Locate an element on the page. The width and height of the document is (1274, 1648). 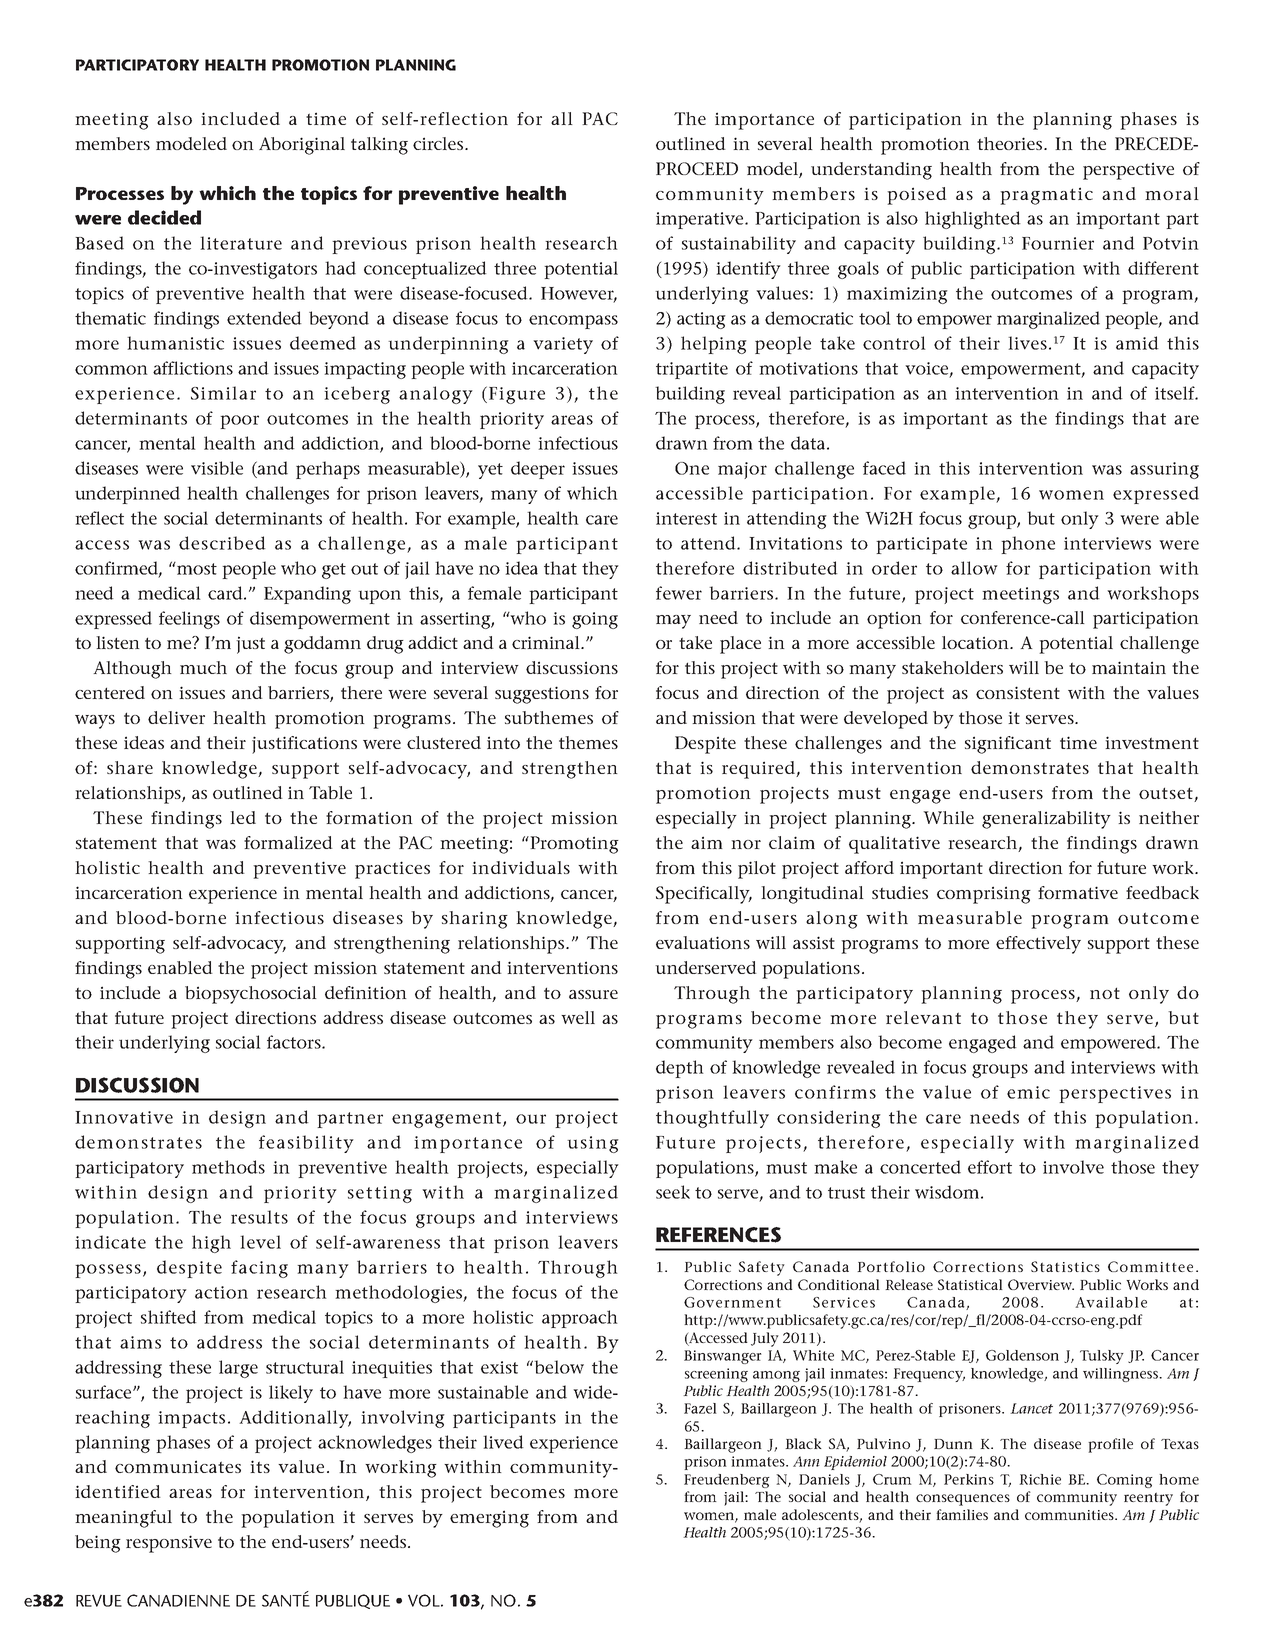
pragmatic is located at coordinates (1046, 196).
